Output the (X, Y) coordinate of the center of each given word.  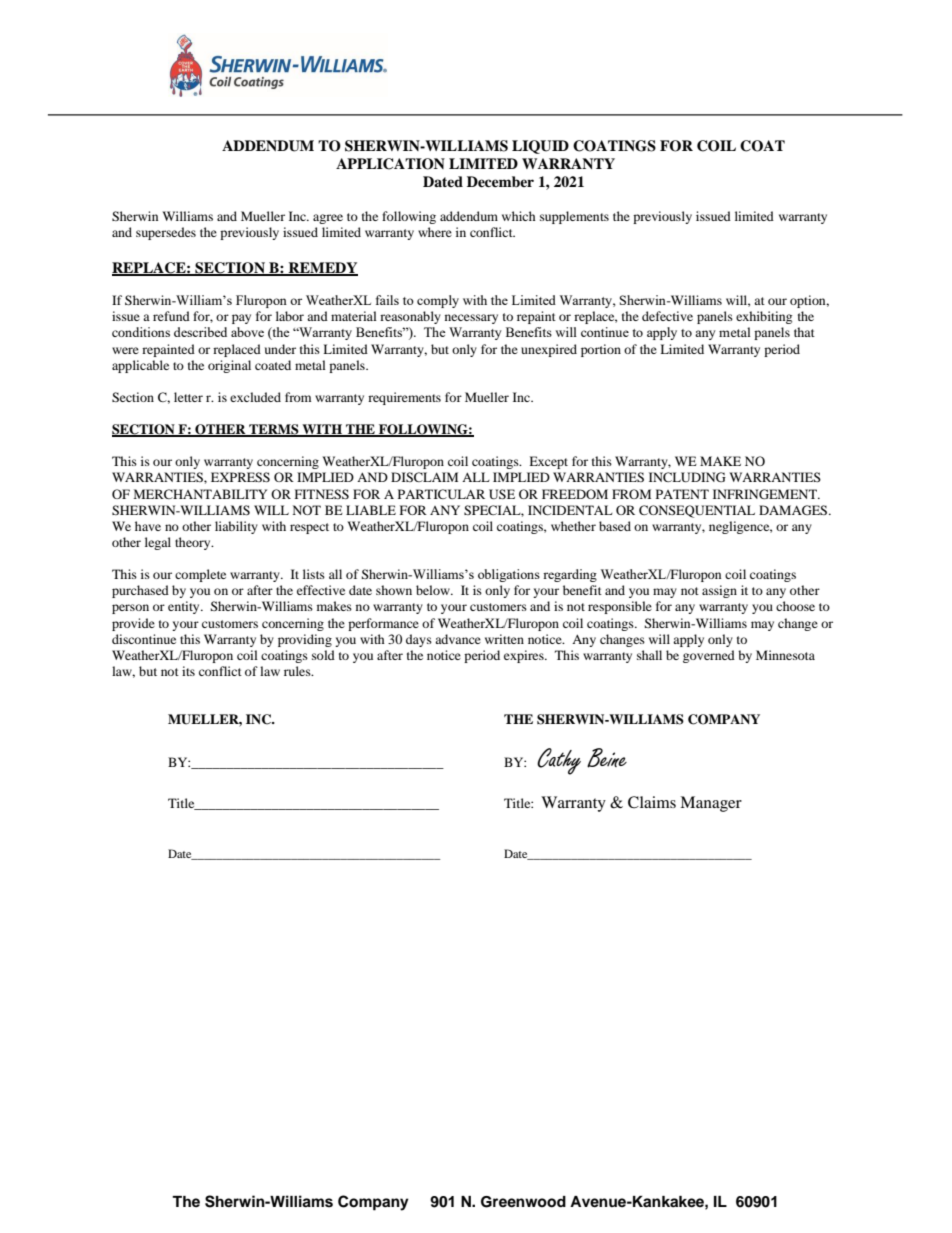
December (500, 181)
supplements (574, 217)
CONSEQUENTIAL (697, 511)
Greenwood (523, 1202)
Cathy (559, 761)
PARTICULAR (441, 494)
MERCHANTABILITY (200, 494)
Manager (711, 804)
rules (298, 671)
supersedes (166, 233)
